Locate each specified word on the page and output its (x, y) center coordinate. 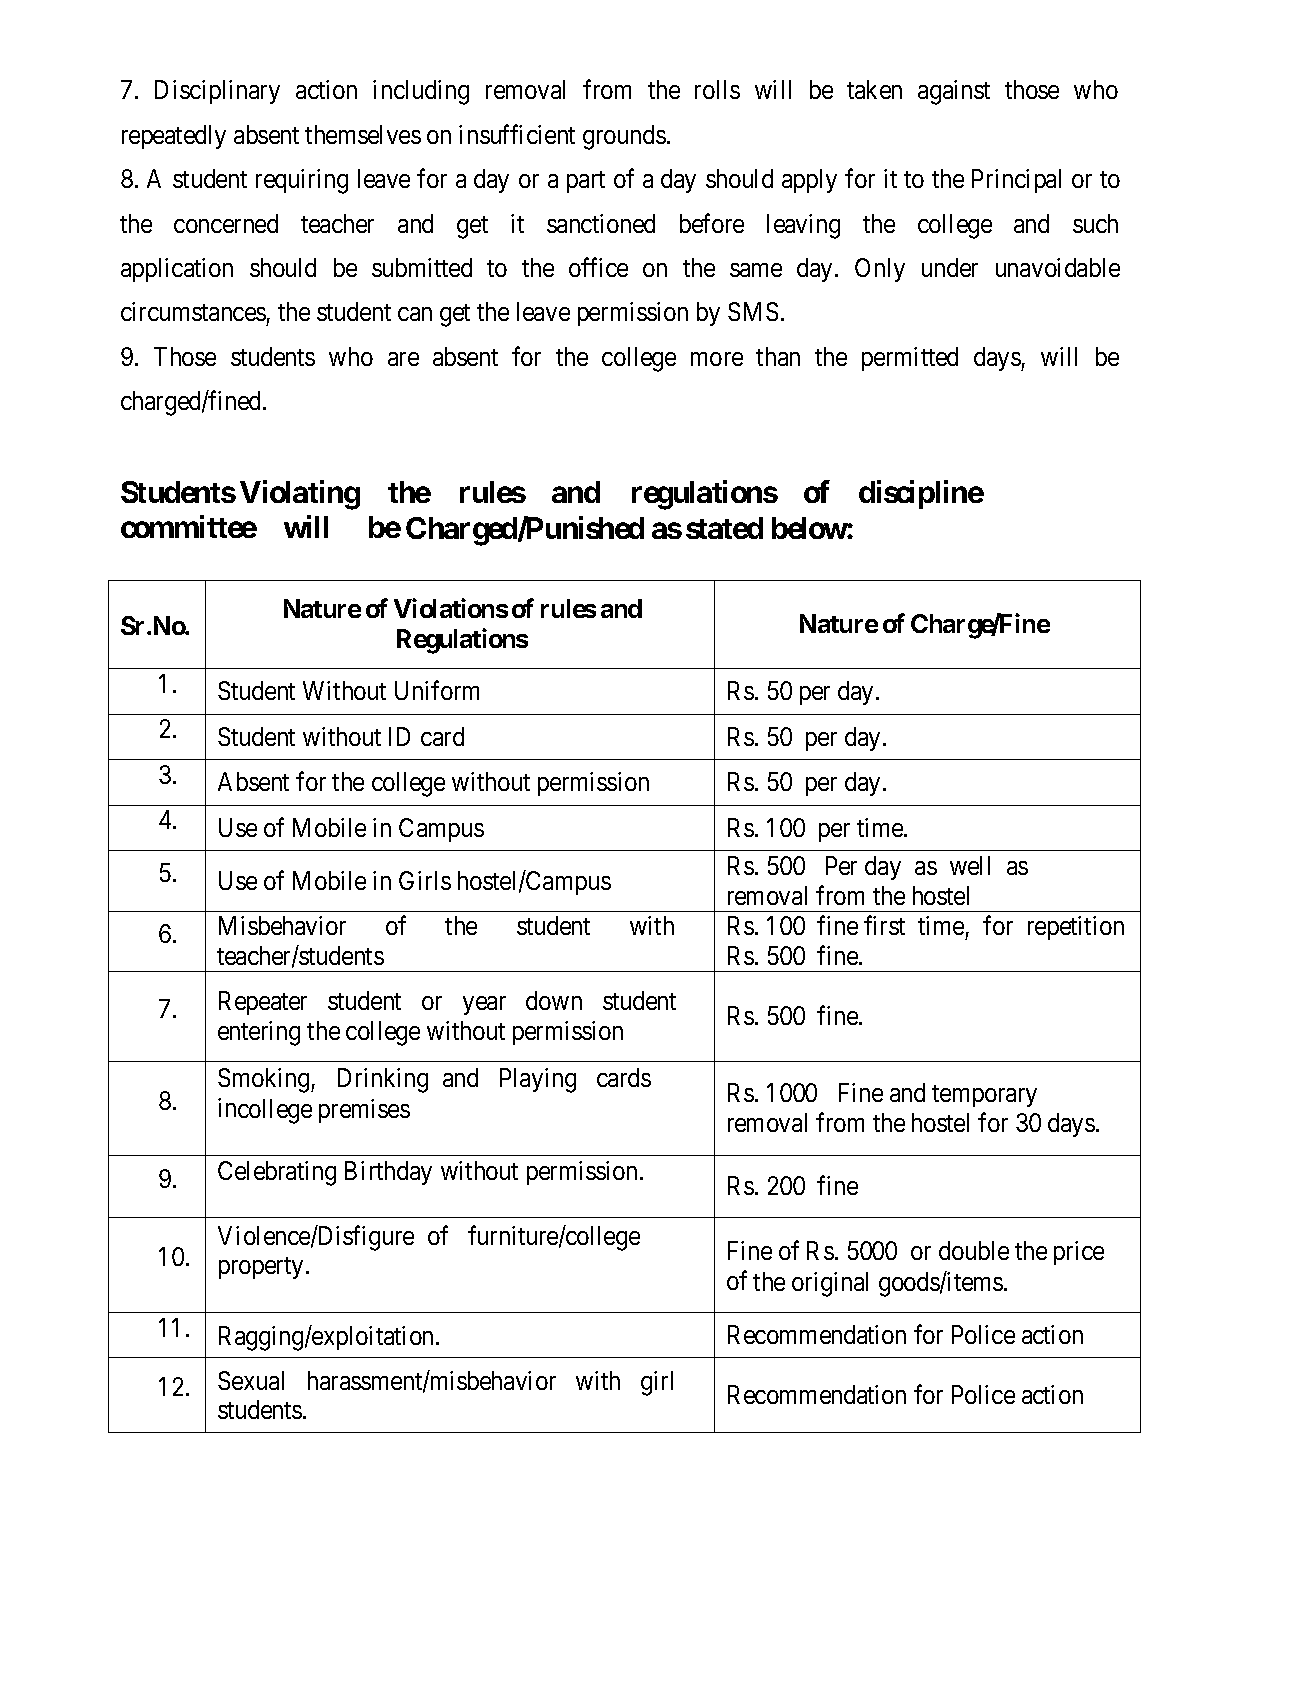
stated (724, 528)
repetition (1076, 928)
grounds (624, 137)
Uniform (437, 690)
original (830, 1284)
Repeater (263, 1003)
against (954, 92)
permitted (910, 359)
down (554, 1000)
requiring (302, 181)
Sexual (251, 1380)
